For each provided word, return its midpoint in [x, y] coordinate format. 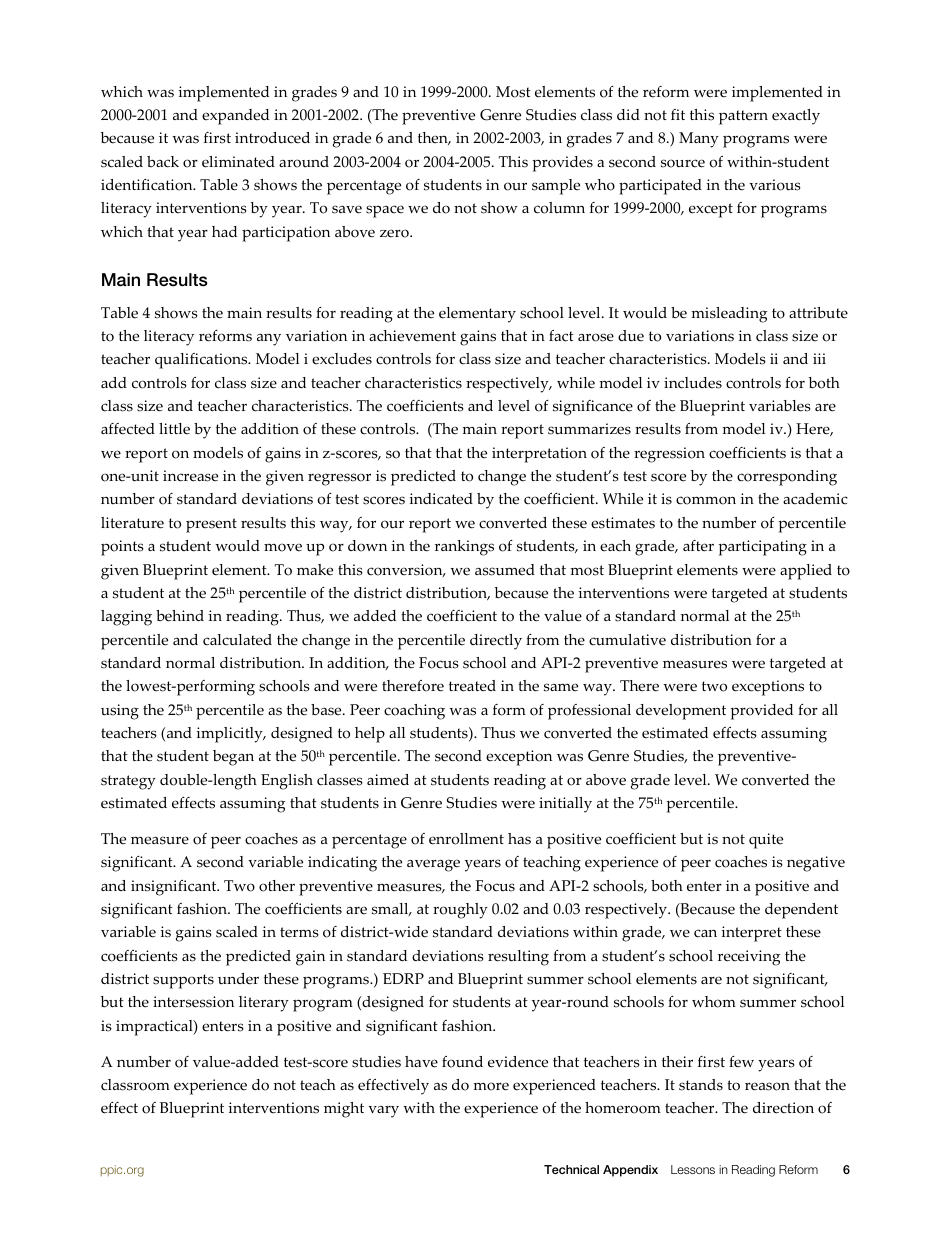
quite [766, 841]
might [344, 1110]
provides [562, 164]
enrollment [466, 839]
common [706, 500]
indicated [441, 499]
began [233, 758]
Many [699, 140]
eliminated [238, 162]
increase [190, 476]
